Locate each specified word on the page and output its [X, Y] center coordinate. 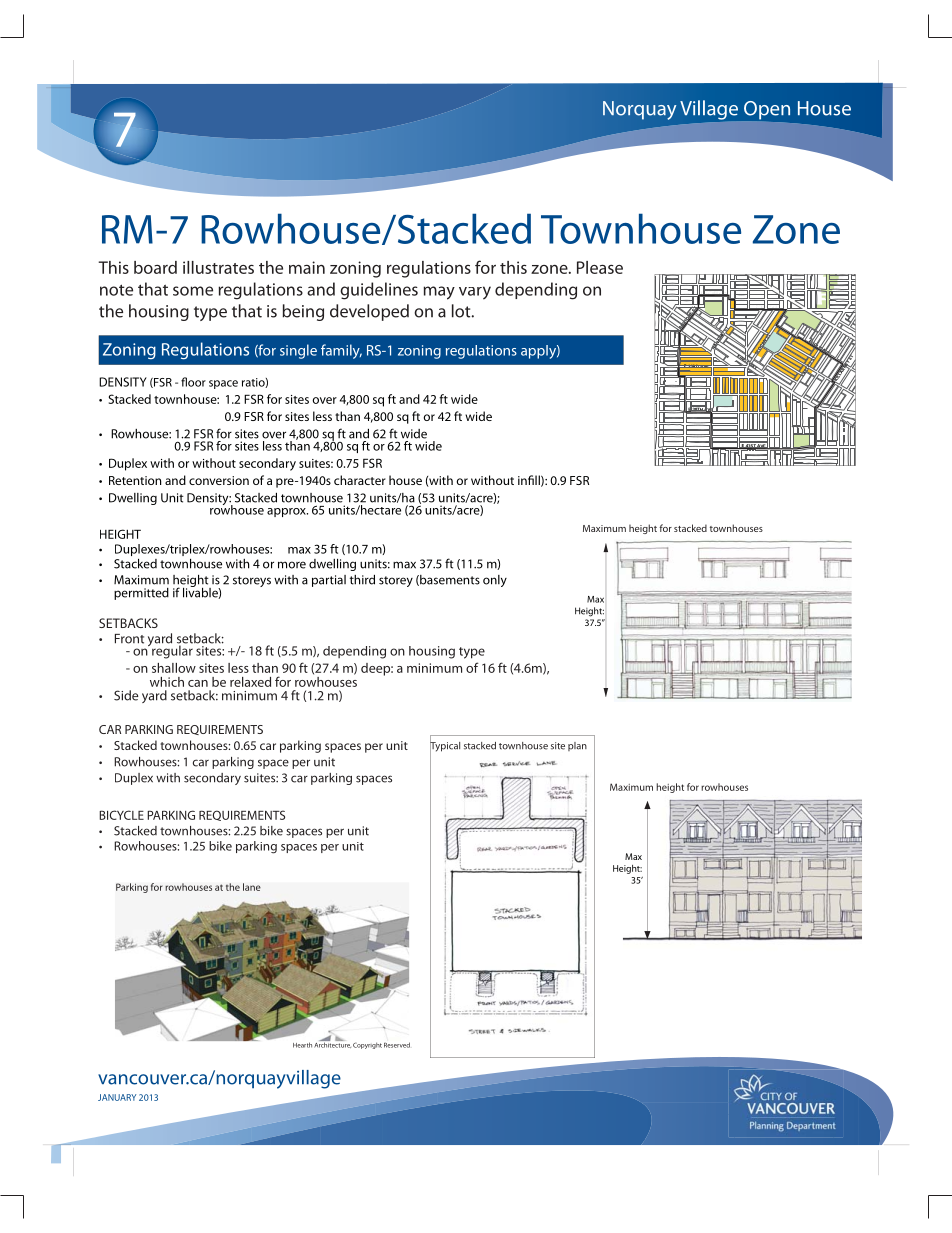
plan [577, 746]
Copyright [367, 1045]
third [362, 580]
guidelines [379, 291]
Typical [445, 746]
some [193, 291]
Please [600, 267]
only [495, 581]
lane [252, 887]
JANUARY [117, 1097]
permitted [141, 594]
